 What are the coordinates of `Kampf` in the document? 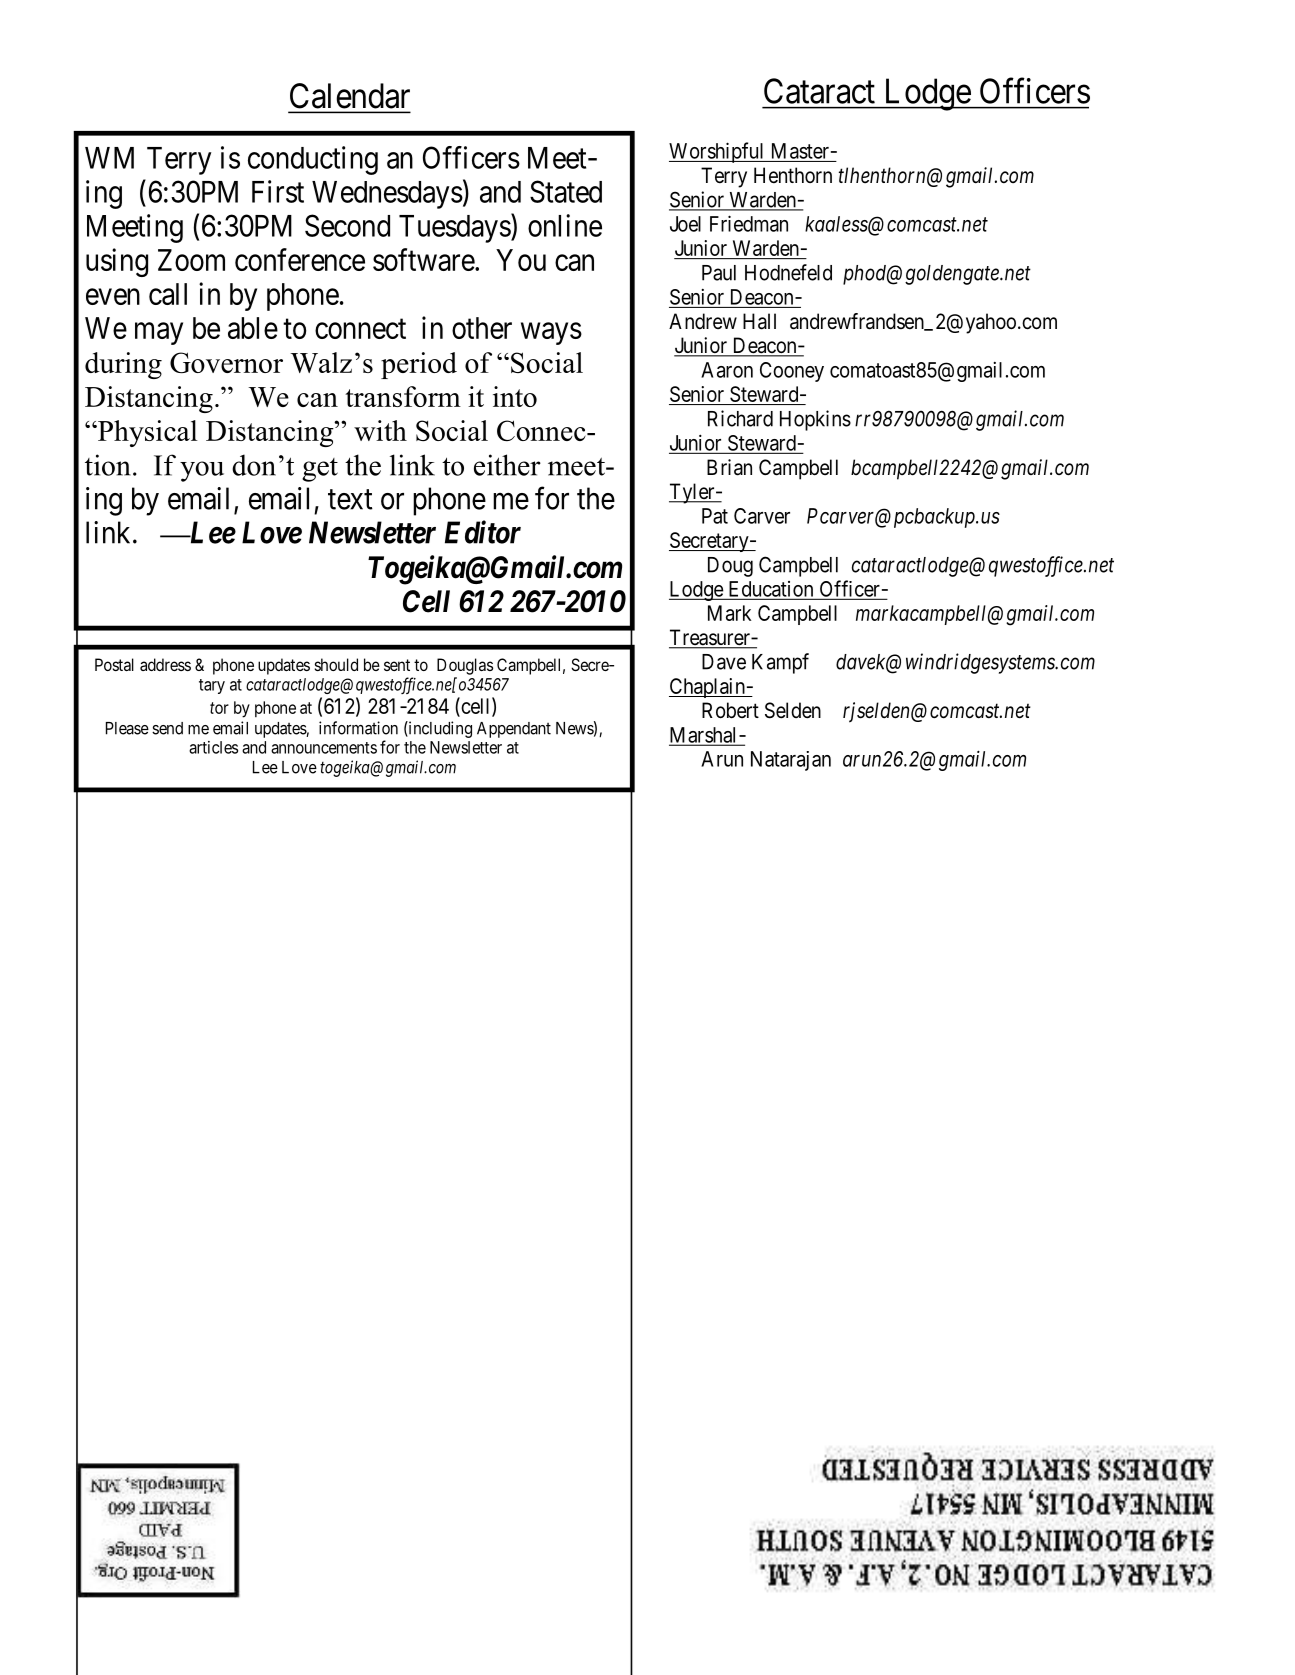 It's located at (780, 663).
